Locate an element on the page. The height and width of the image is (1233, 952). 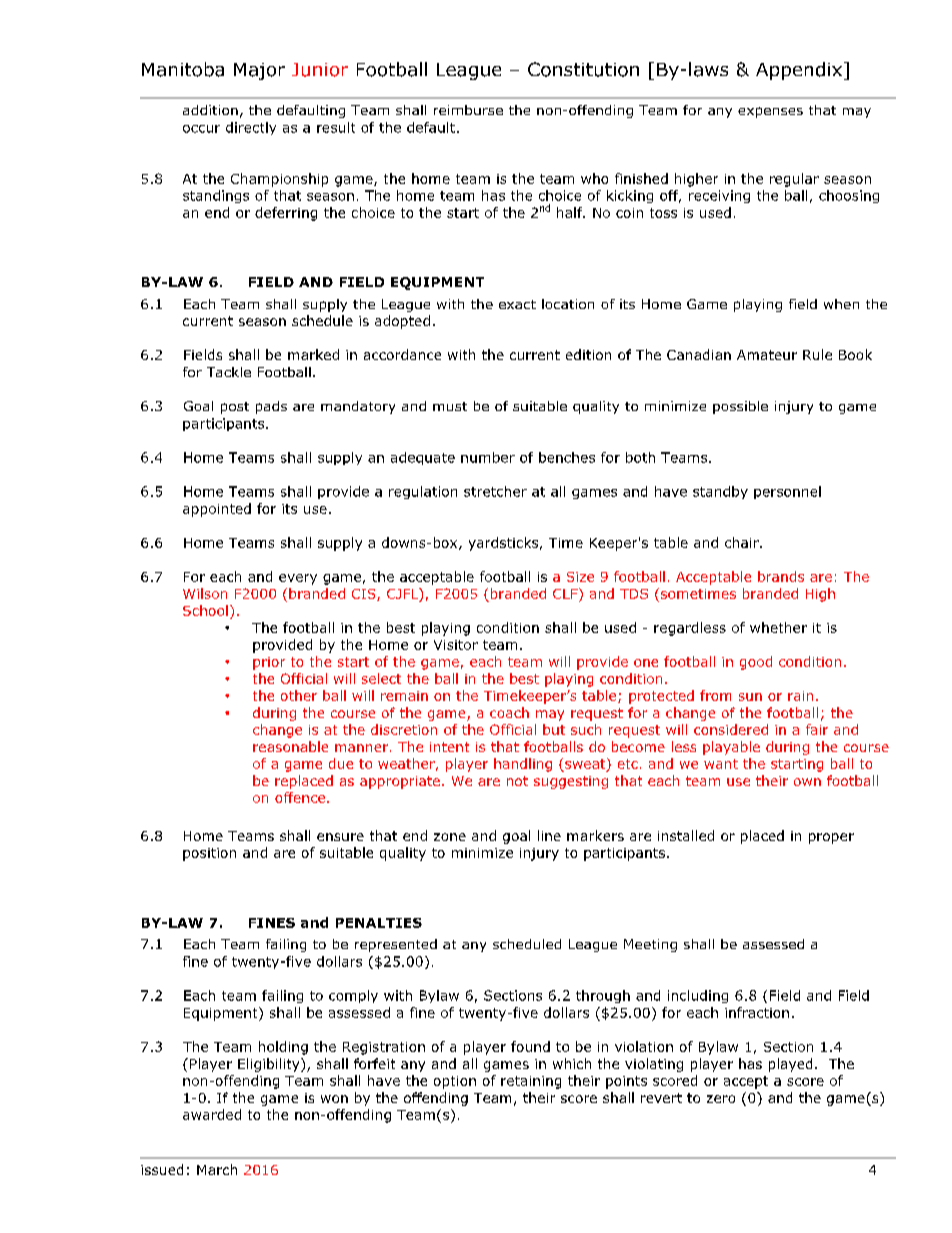
appointed is located at coordinates (217, 510).
